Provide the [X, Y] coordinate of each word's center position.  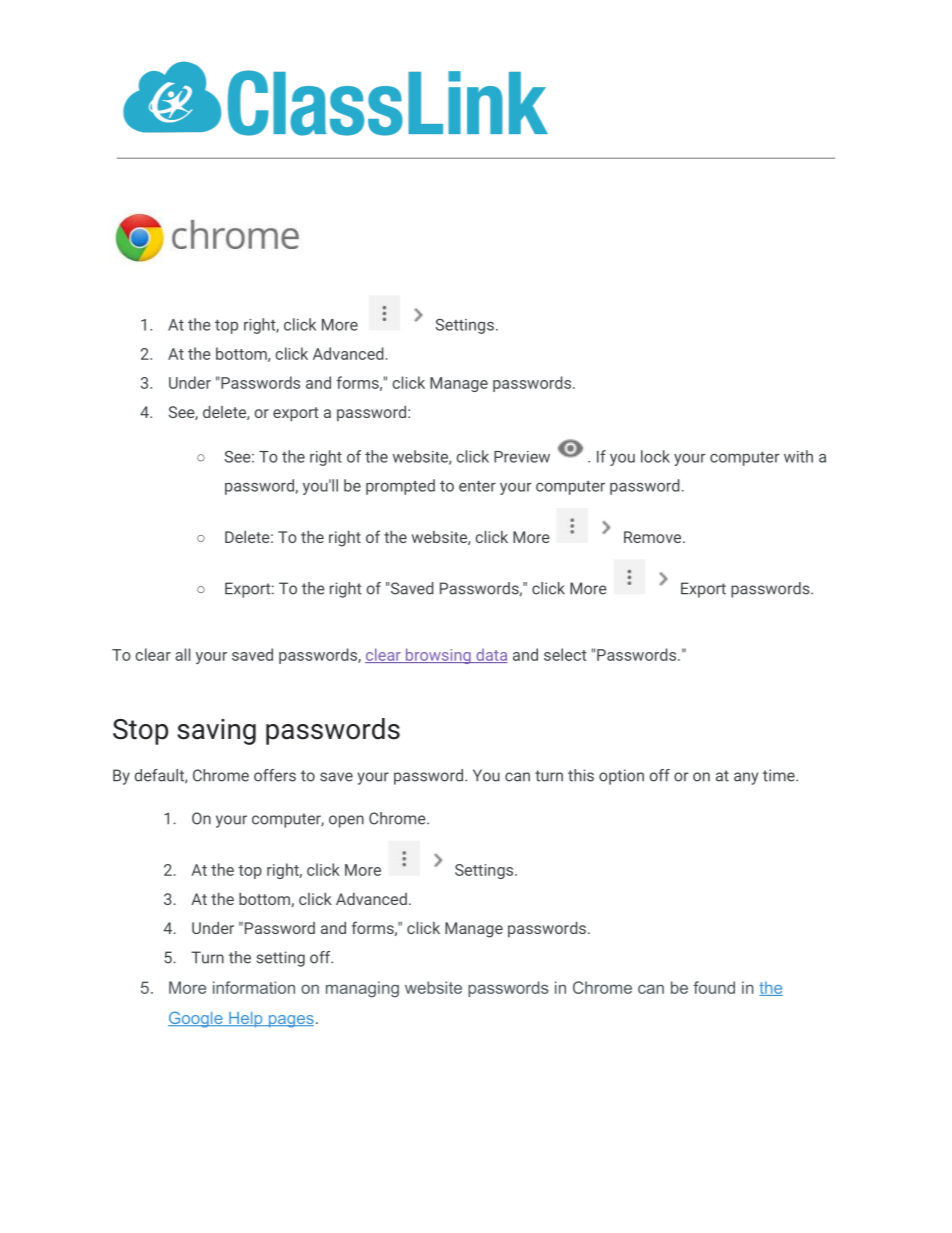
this [581, 775]
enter [477, 486]
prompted [400, 487]
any [746, 778]
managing [362, 989]
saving [216, 732]
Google [196, 1019]
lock [655, 456]
